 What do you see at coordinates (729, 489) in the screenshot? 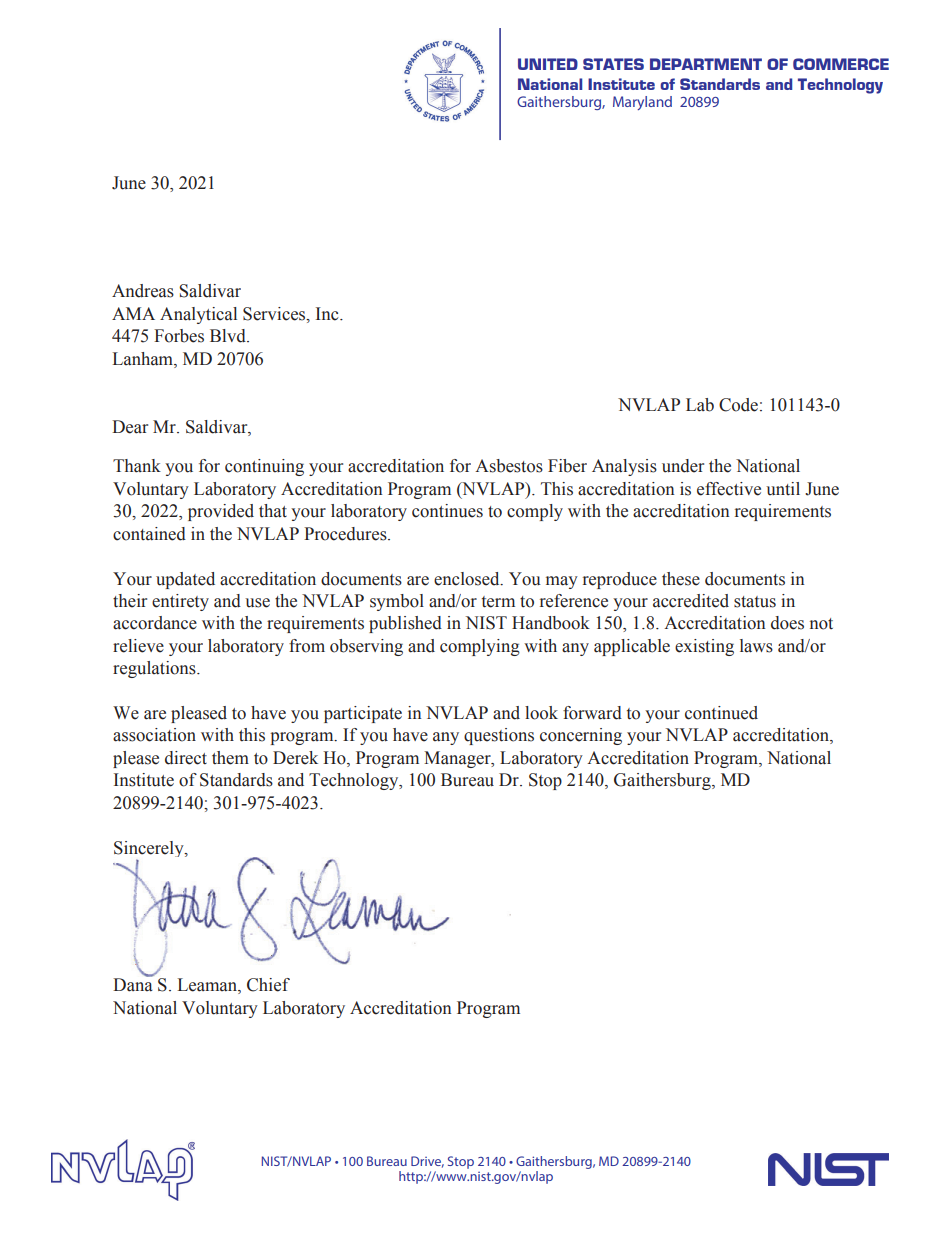
I see `effective` at bounding box center [729, 489].
